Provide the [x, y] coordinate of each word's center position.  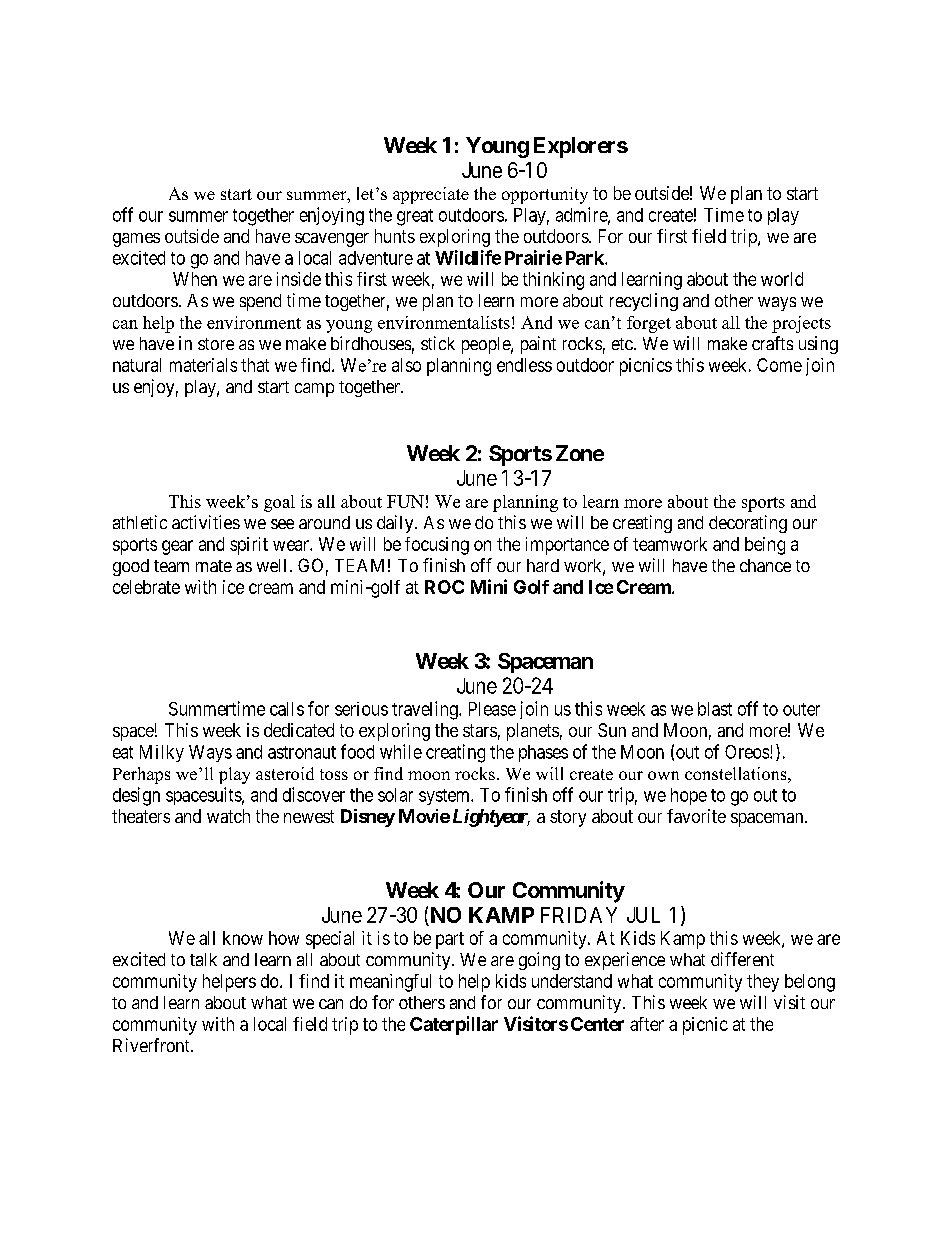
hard [543, 565]
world [782, 279]
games [136, 240]
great [415, 217]
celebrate [146, 587]
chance [765, 565]
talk [203, 959]
